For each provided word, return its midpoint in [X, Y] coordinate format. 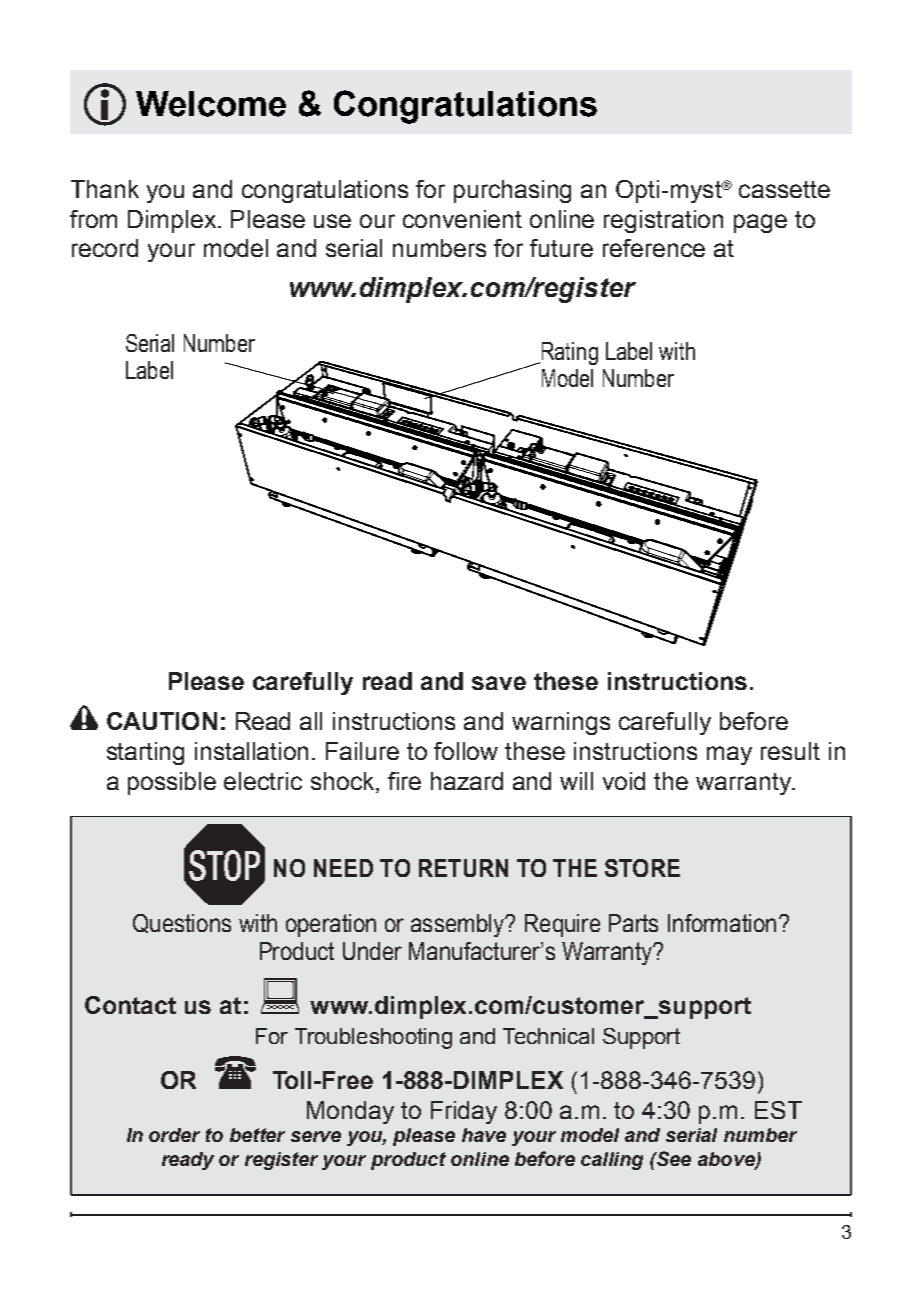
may [729, 755]
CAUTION [162, 721]
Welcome [211, 104]
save [499, 683]
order [174, 1135]
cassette [784, 189]
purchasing [512, 191]
